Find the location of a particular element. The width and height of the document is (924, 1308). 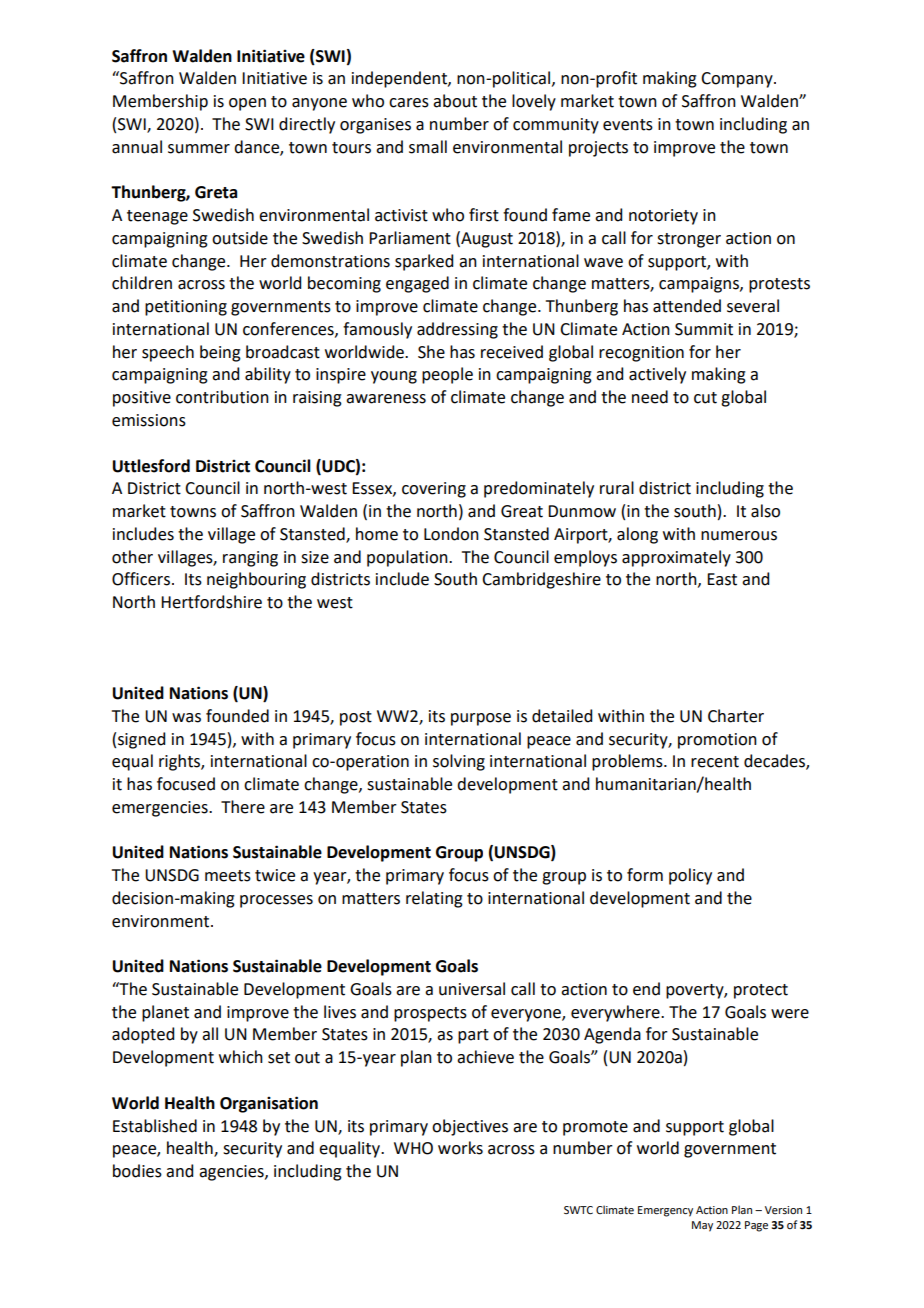

works is located at coordinates (460, 1148).
